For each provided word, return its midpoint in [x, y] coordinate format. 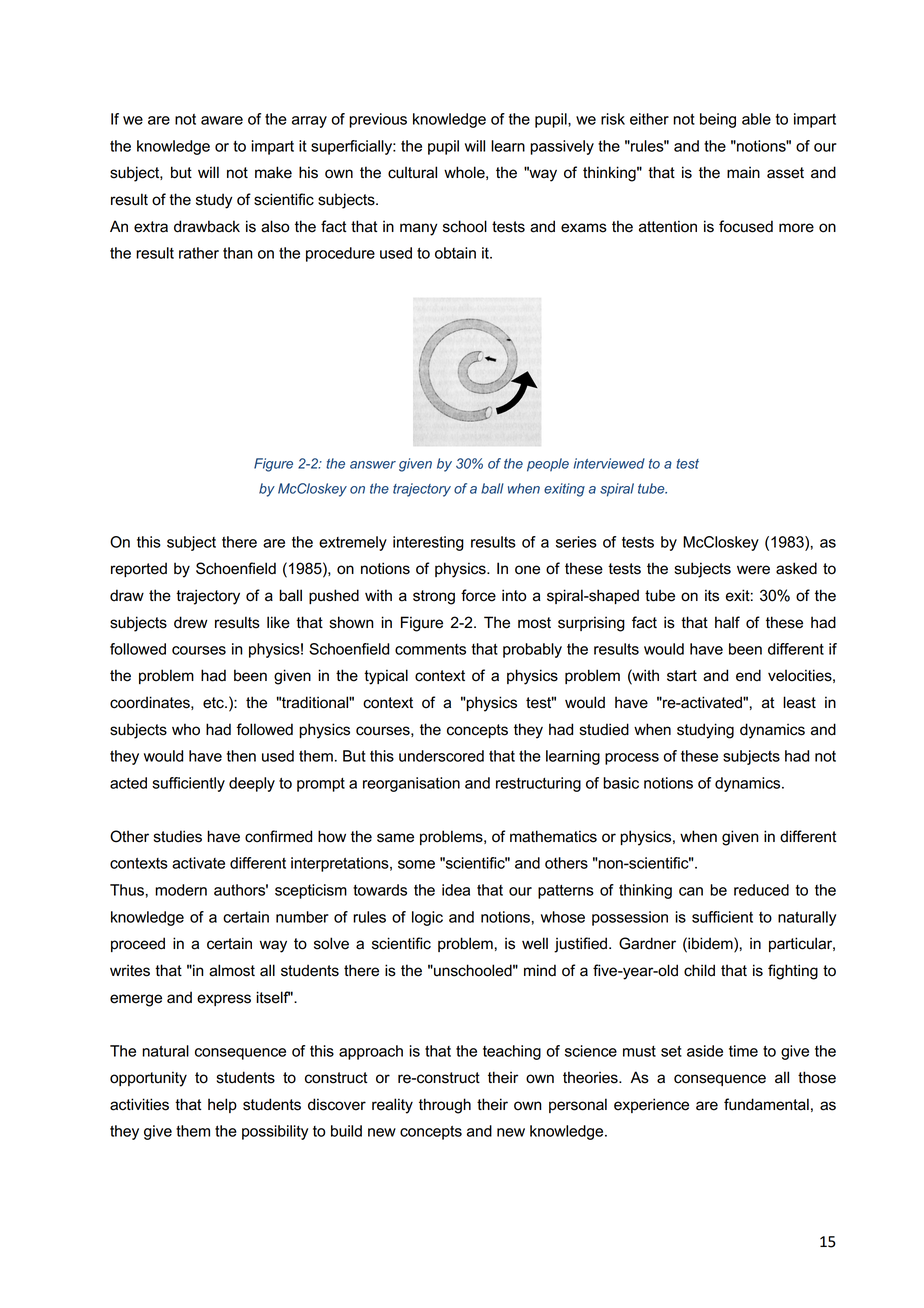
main [743, 172]
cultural [412, 172]
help [222, 1105]
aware [222, 120]
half [727, 622]
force [478, 595]
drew [191, 622]
